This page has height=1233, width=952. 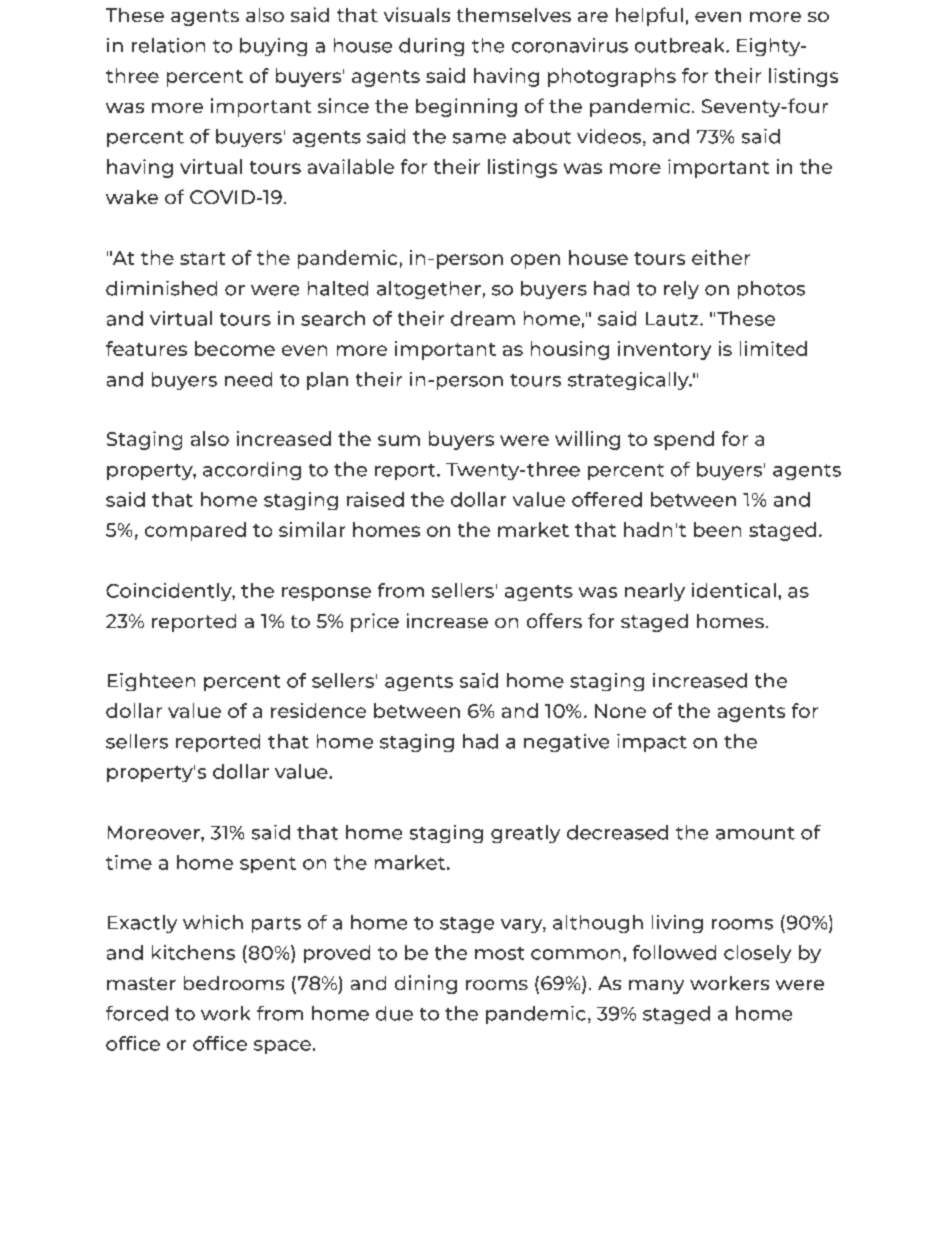 I want to click on forced, so click(x=137, y=1013).
